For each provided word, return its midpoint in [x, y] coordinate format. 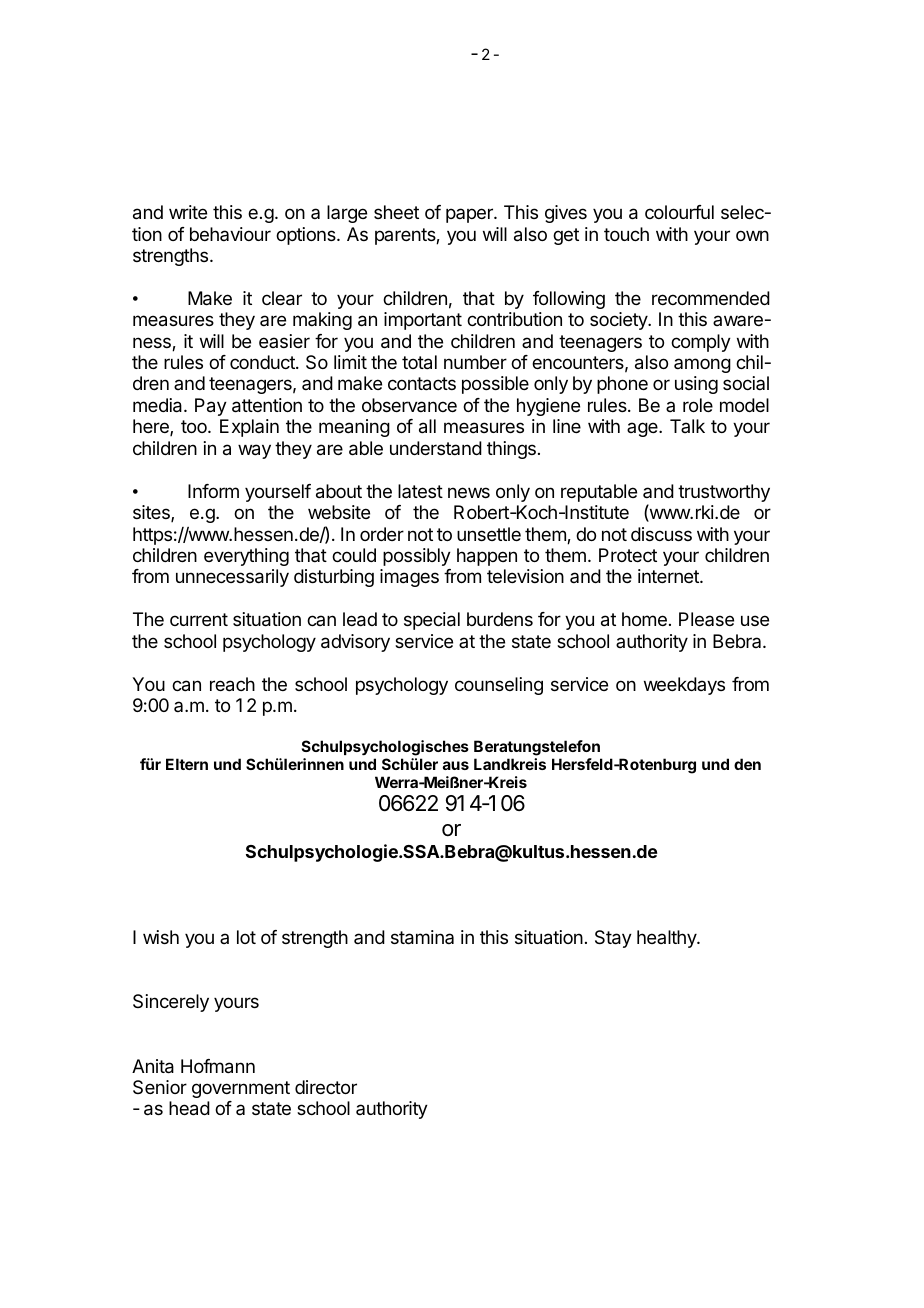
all [427, 426]
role [698, 405]
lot [246, 937]
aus [456, 765]
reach [232, 684]
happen [487, 557]
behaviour [230, 234]
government [241, 1089]
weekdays [684, 686]
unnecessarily [232, 578]
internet [669, 576]
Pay [211, 407]
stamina [422, 937]
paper [470, 215]
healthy [667, 939]
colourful [679, 212]
